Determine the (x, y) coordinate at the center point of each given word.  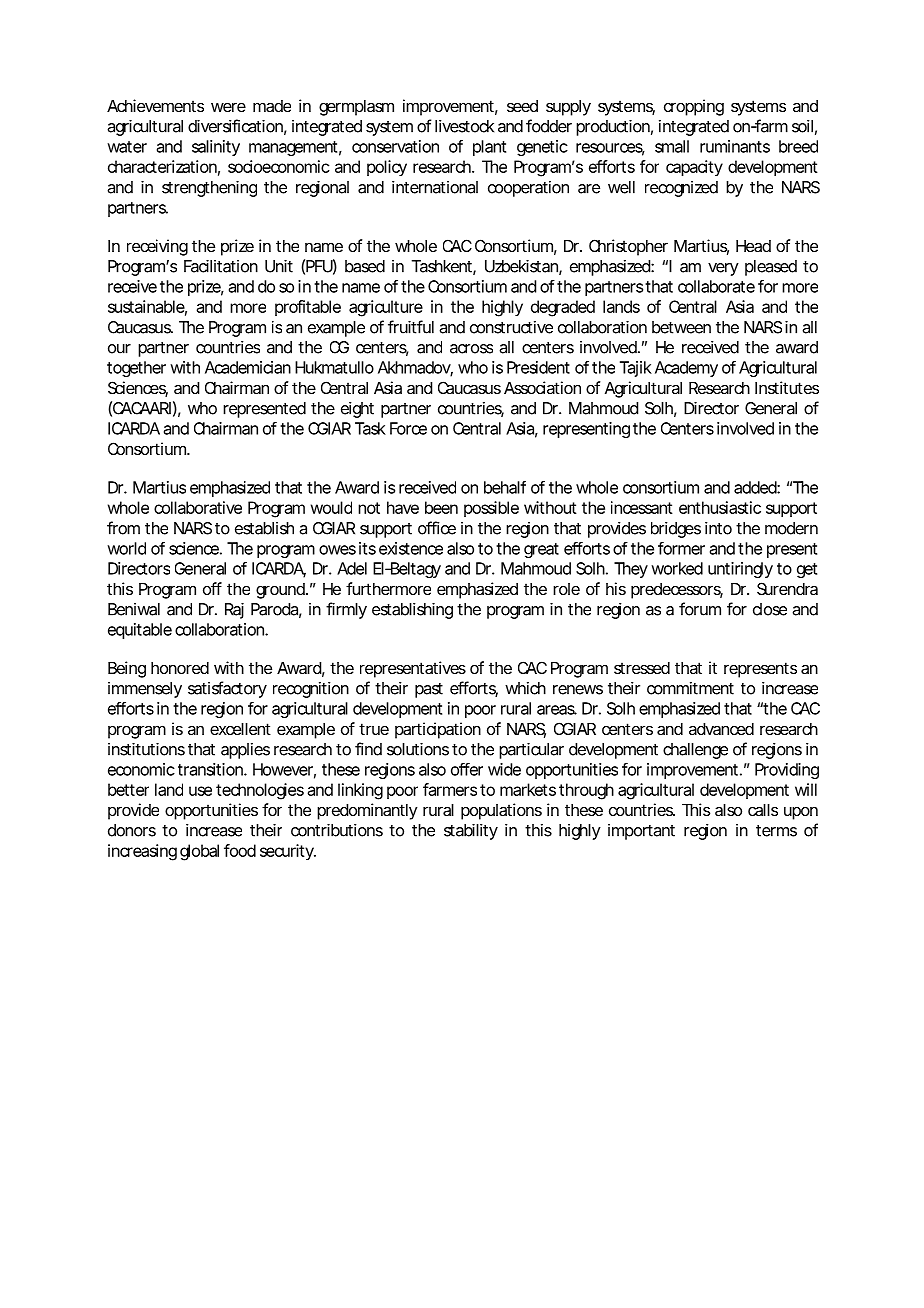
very (723, 269)
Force (408, 428)
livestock (464, 126)
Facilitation (221, 266)
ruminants (735, 146)
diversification (237, 127)
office (437, 528)
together (136, 369)
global (199, 852)
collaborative (198, 507)
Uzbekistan (523, 267)
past (429, 690)
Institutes (787, 387)
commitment (690, 688)
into (718, 528)
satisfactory (227, 689)
